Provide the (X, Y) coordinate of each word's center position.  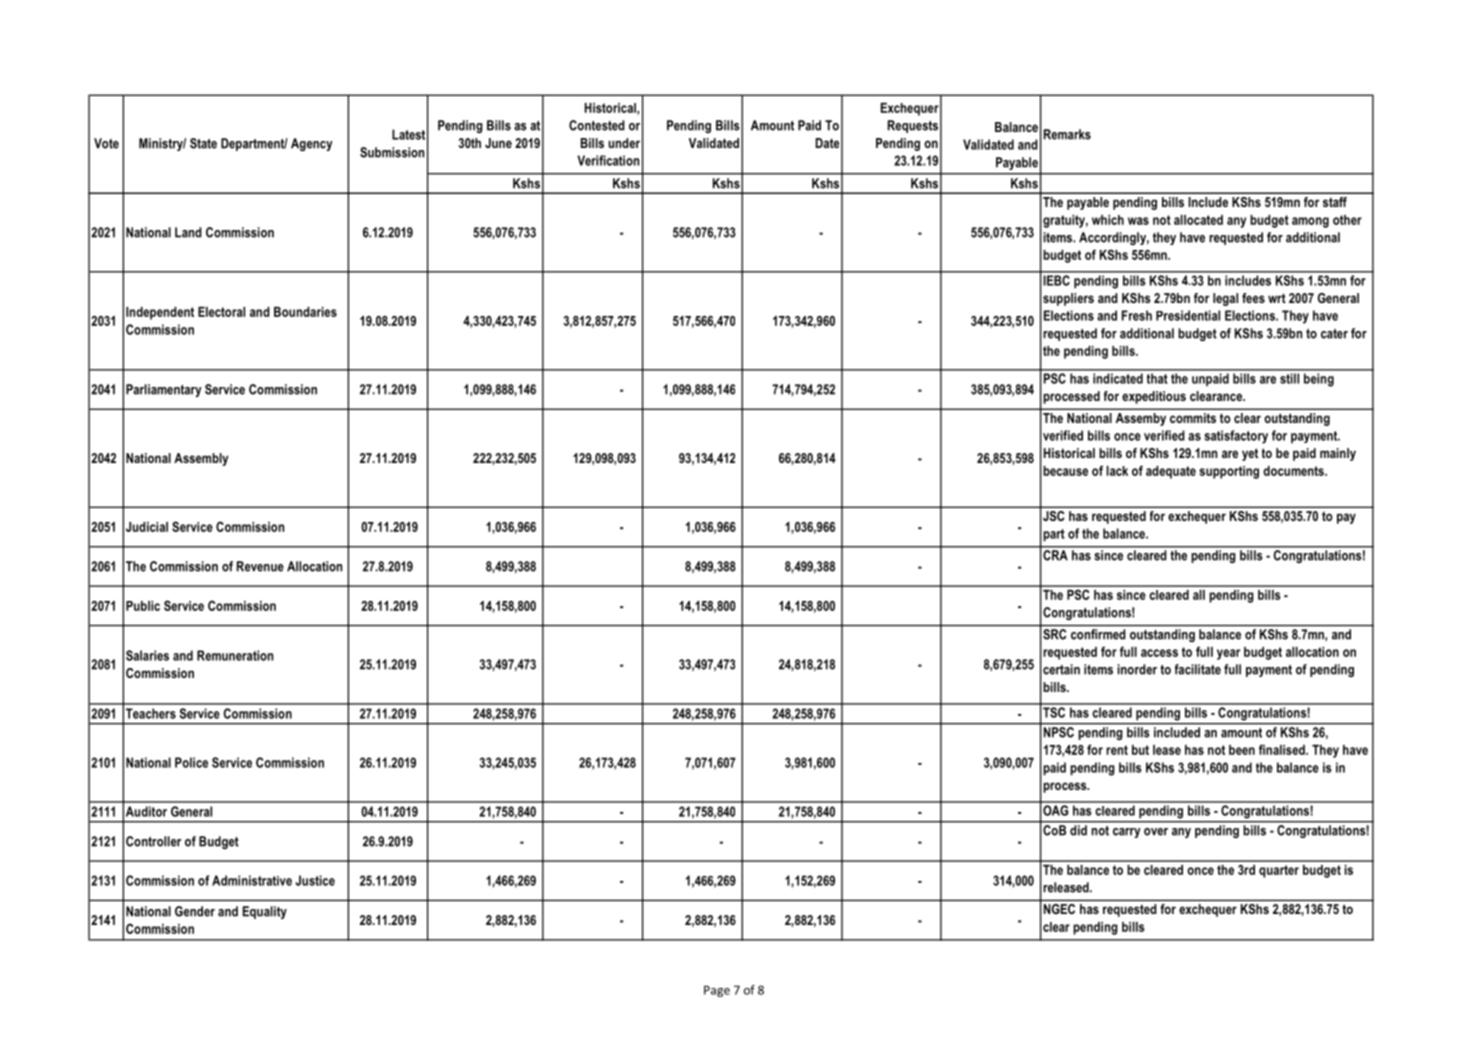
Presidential (1188, 315)
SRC (1054, 634)
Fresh (1137, 315)
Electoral (221, 312)
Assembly (201, 459)
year (1228, 654)
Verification (608, 160)
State (203, 143)
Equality (265, 912)
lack (1117, 471)
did (1078, 830)
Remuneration (235, 655)
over (1156, 832)
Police (191, 762)
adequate (1171, 472)
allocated (1198, 220)
